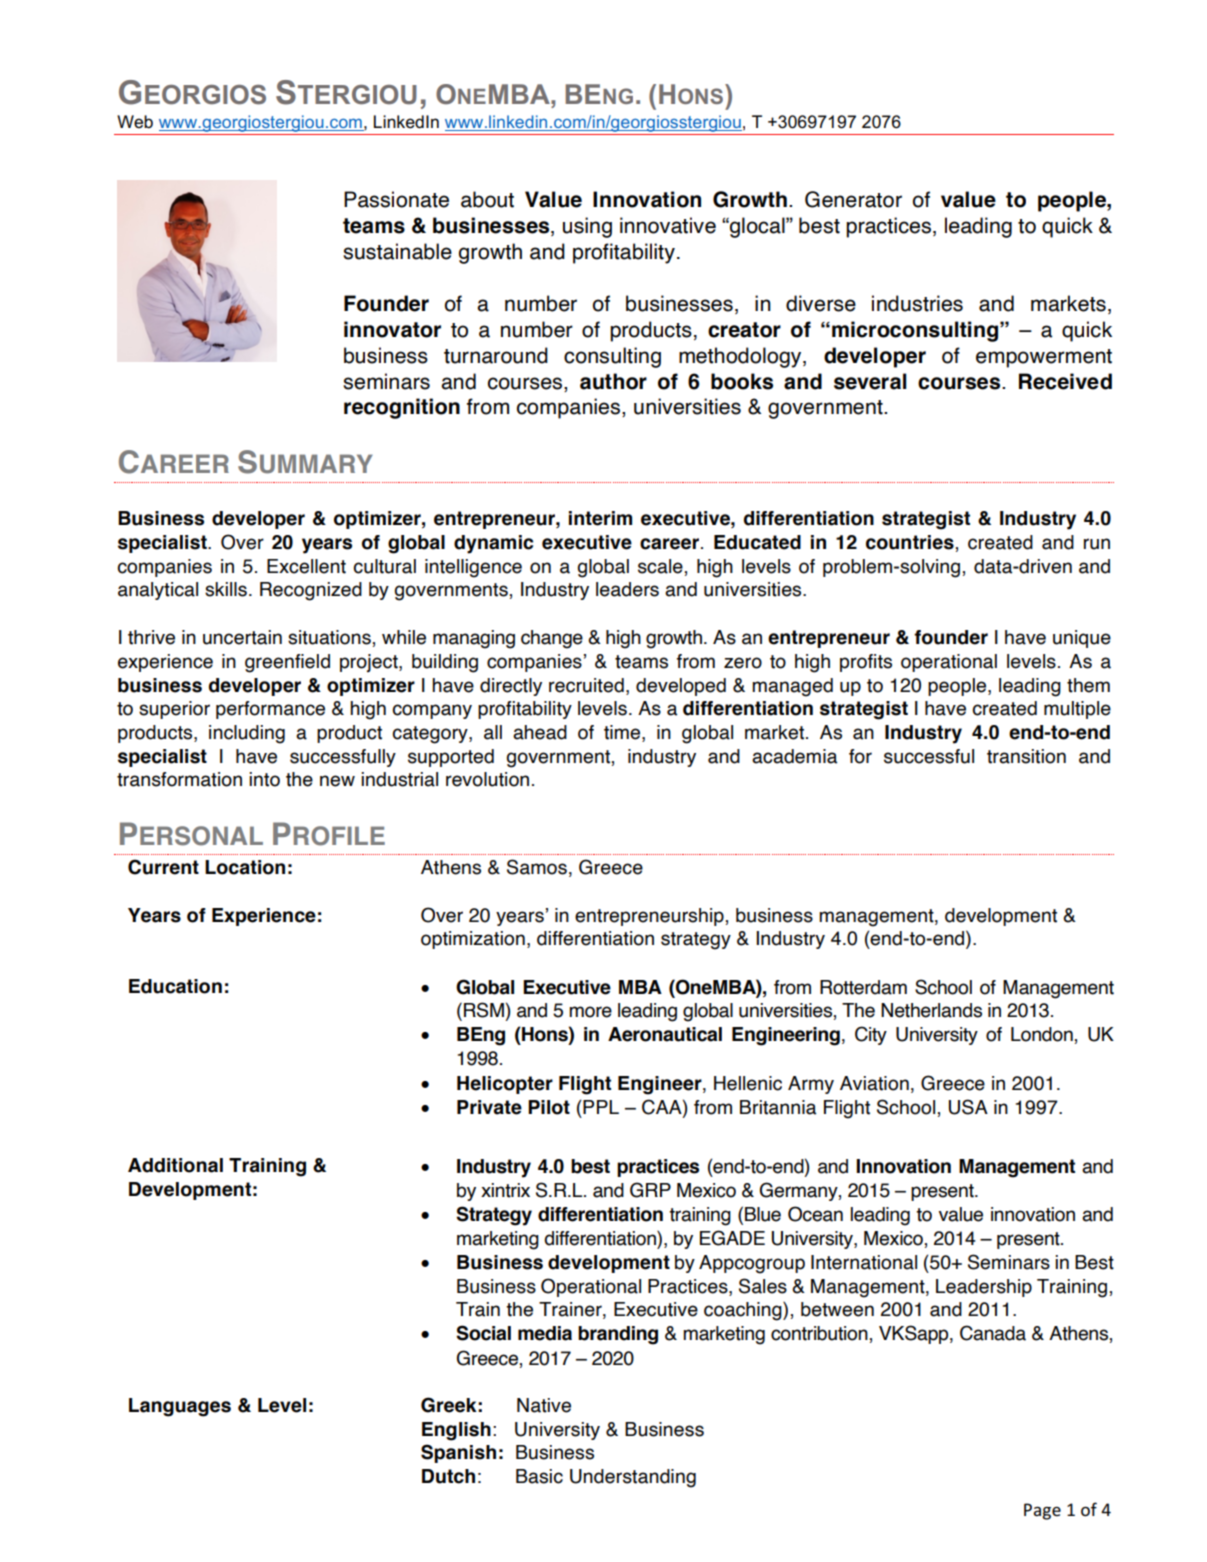 This image has height=1562, width=1207. I want to click on interim, so click(600, 518).
